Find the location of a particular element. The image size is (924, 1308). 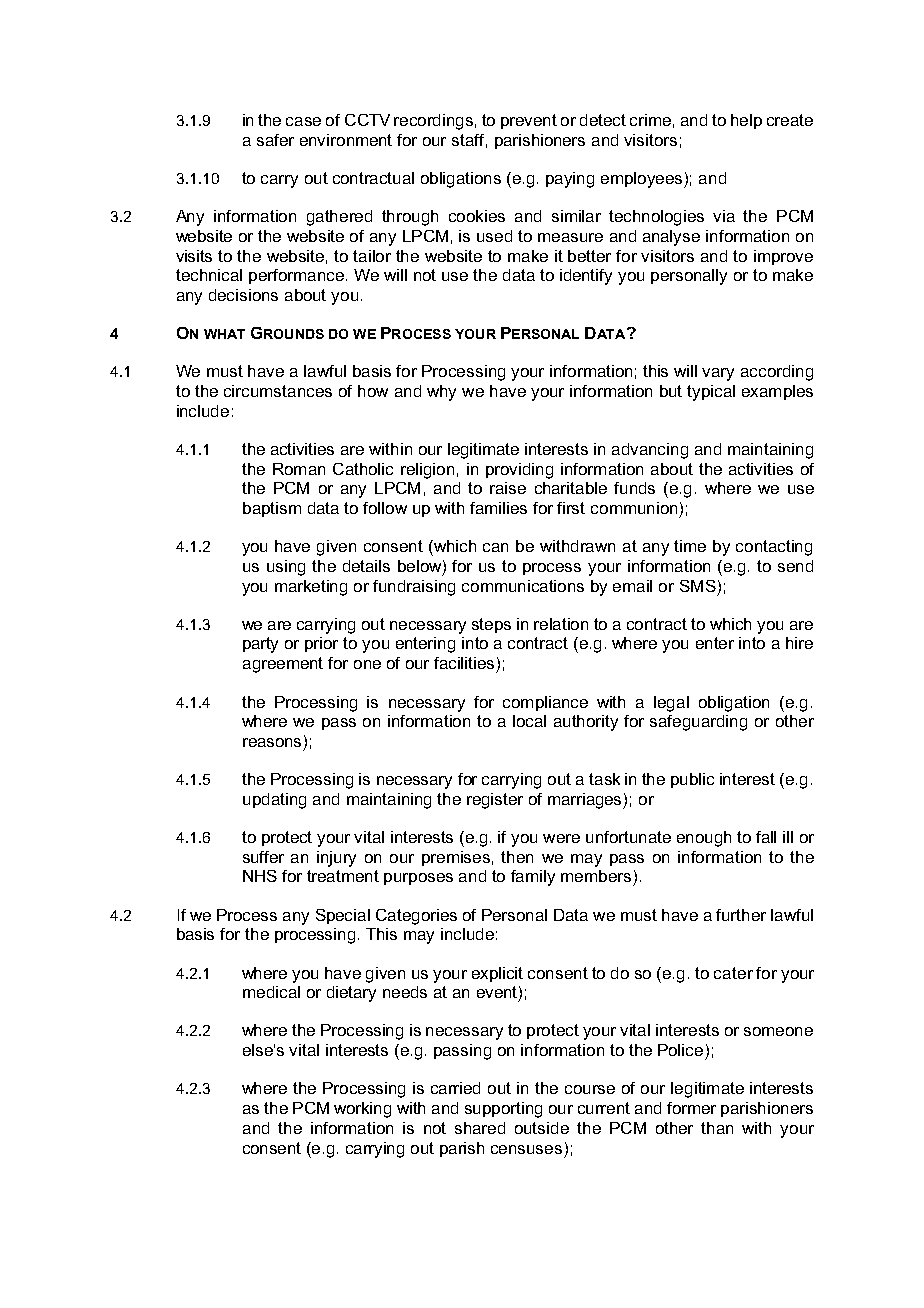

typical is located at coordinates (711, 393).
